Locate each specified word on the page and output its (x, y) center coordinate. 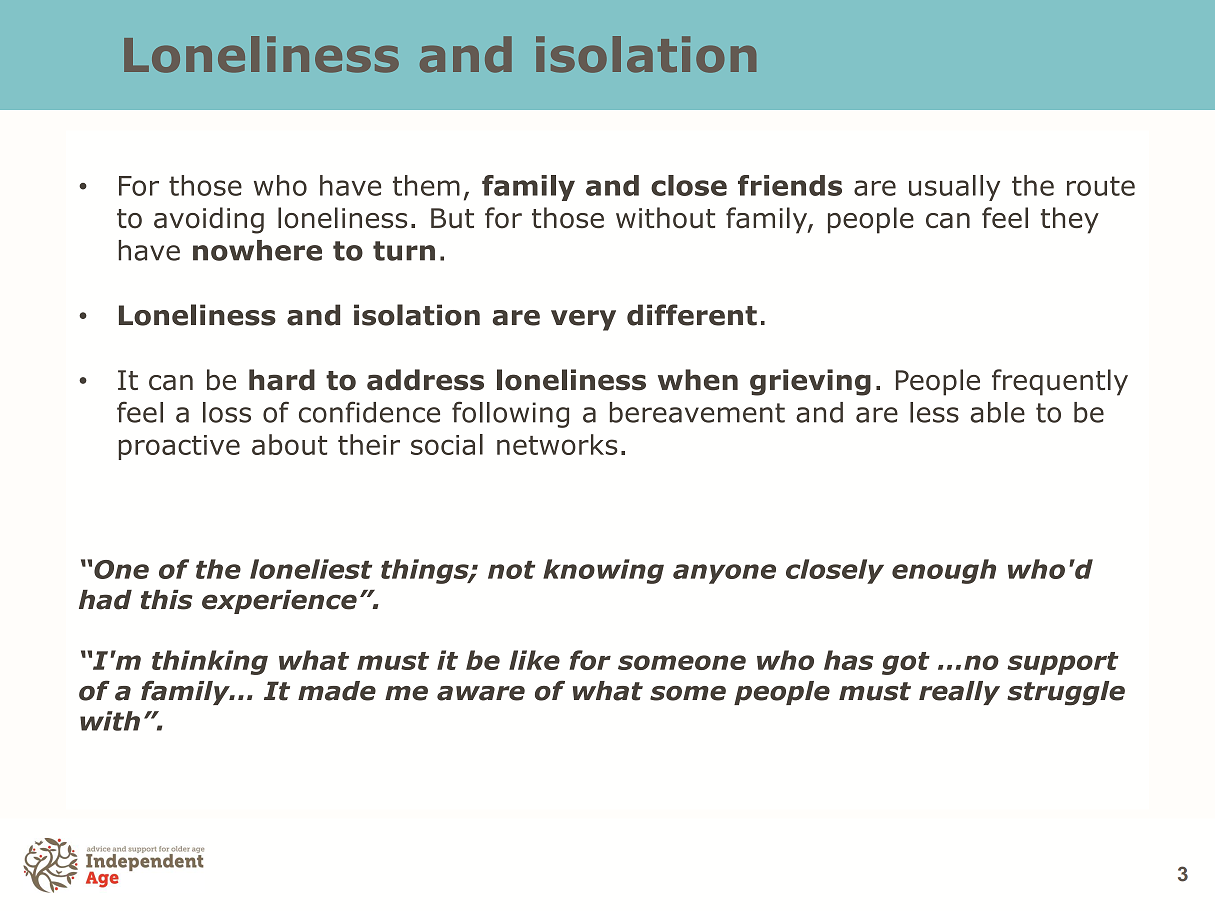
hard (282, 380)
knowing (603, 571)
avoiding (209, 220)
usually (954, 188)
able (998, 412)
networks (557, 444)
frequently (1060, 382)
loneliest (311, 569)
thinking (210, 662)
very (583, 320)
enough (944, 571)
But (452, 218)
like (534, 660)
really (959, 693)
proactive (179, 447)
